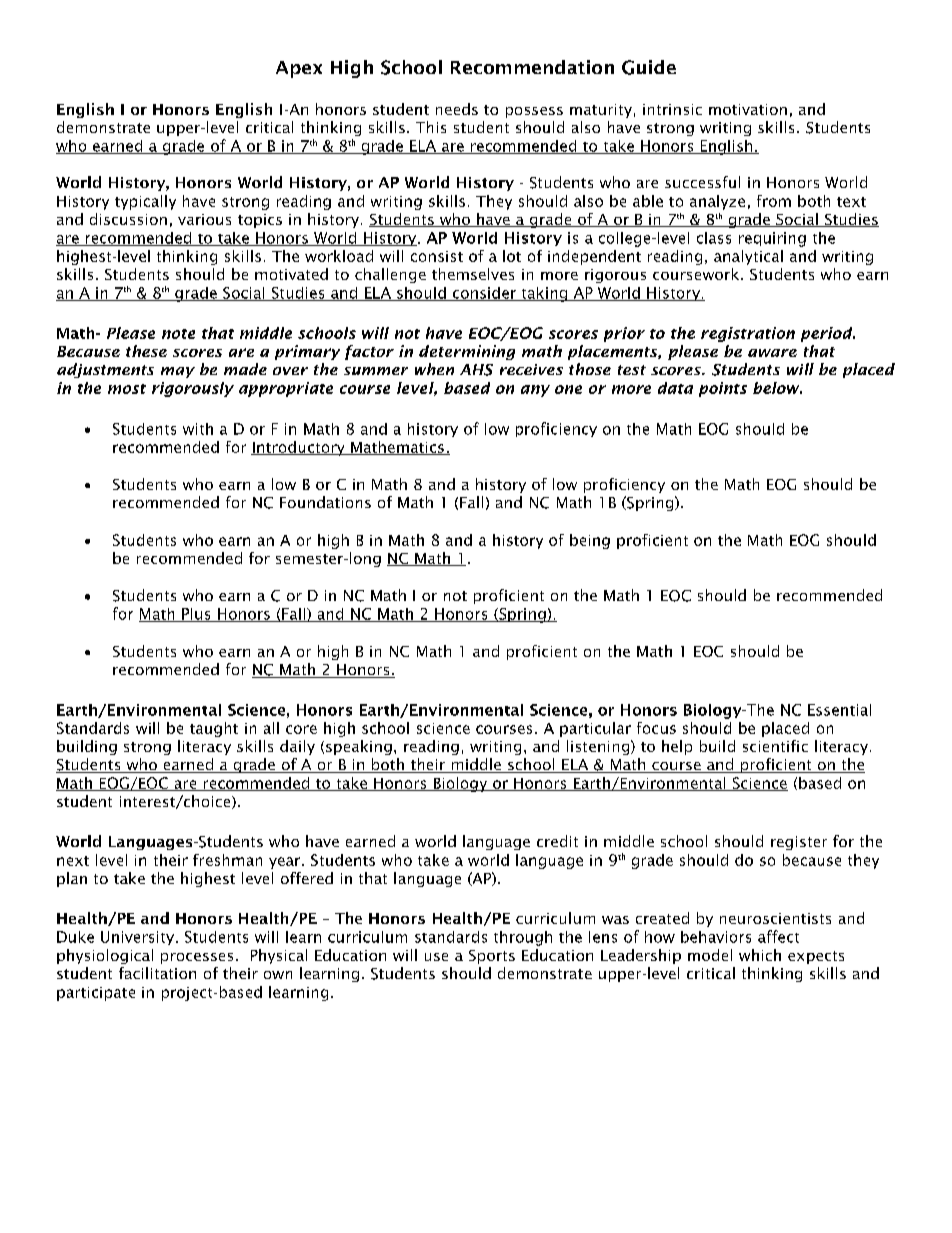 The image size is (952, 1233). Describe the element at coordinates (590, 541) in the image. I see `being` at that location.
